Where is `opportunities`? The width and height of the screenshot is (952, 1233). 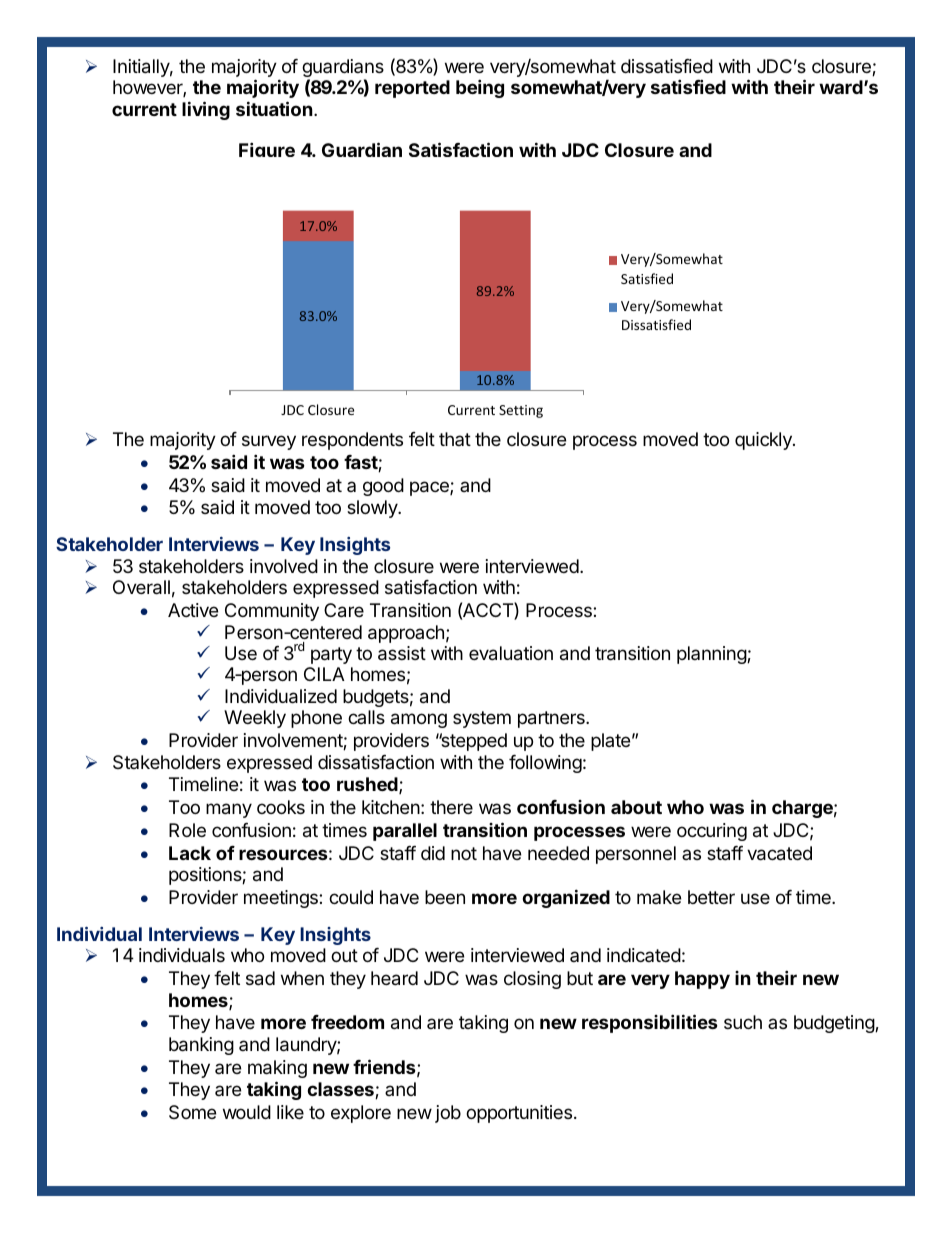
opportunities is located at coordinates (519, 1114).
